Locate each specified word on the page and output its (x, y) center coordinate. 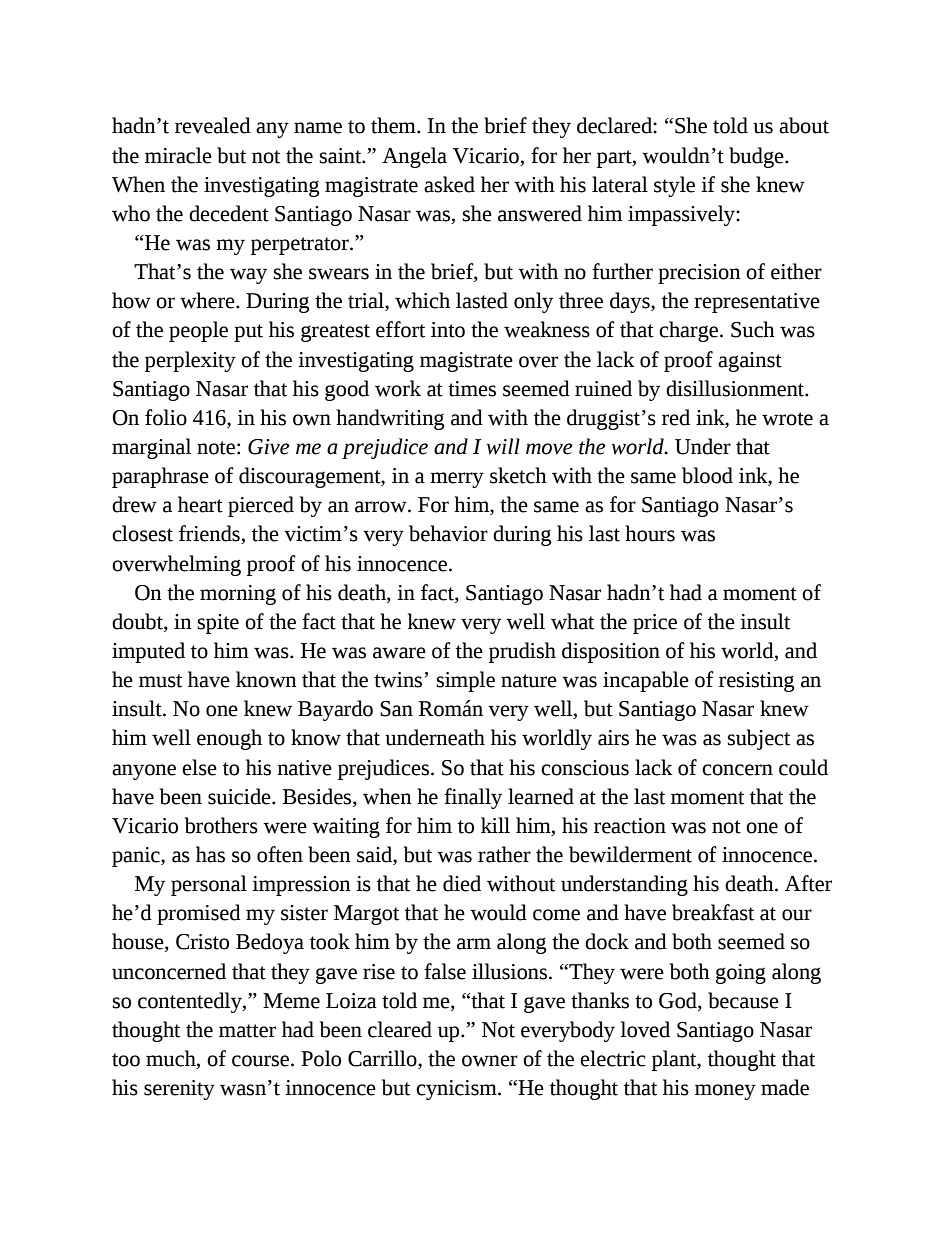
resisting (756, 682)
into (448, 330)
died (462, 883)
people (198, 331)
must (160, 681)
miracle (178, 155)
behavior (448, 533)
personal (209, 885)
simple (466, 681)
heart (200, 504)
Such (753, 329)
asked (449, 184)
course (262, 1061)
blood (707, 475)
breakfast (713, 912)
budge (757, 157)
